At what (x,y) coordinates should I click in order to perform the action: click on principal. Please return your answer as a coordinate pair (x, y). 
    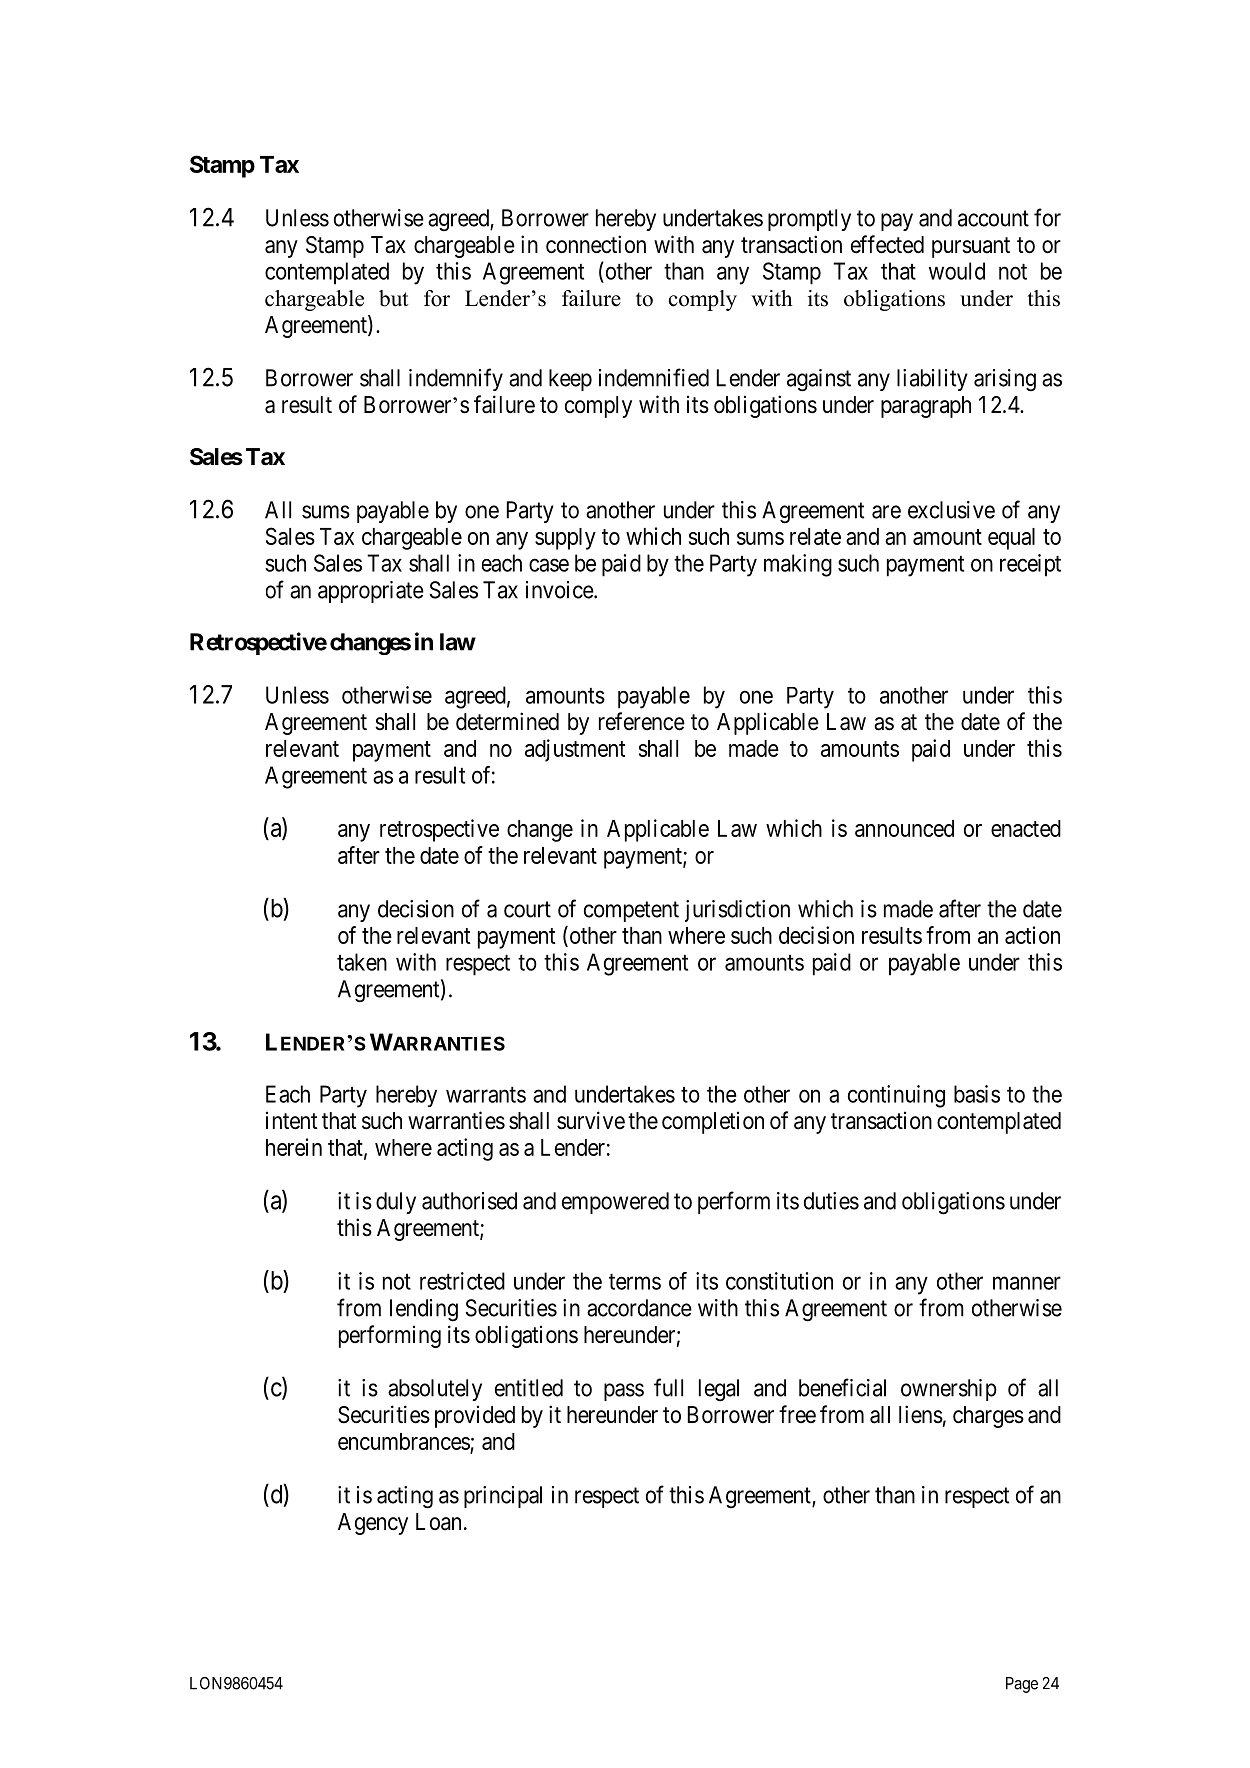
    Looking at the image, I should click on (503, 1497).
